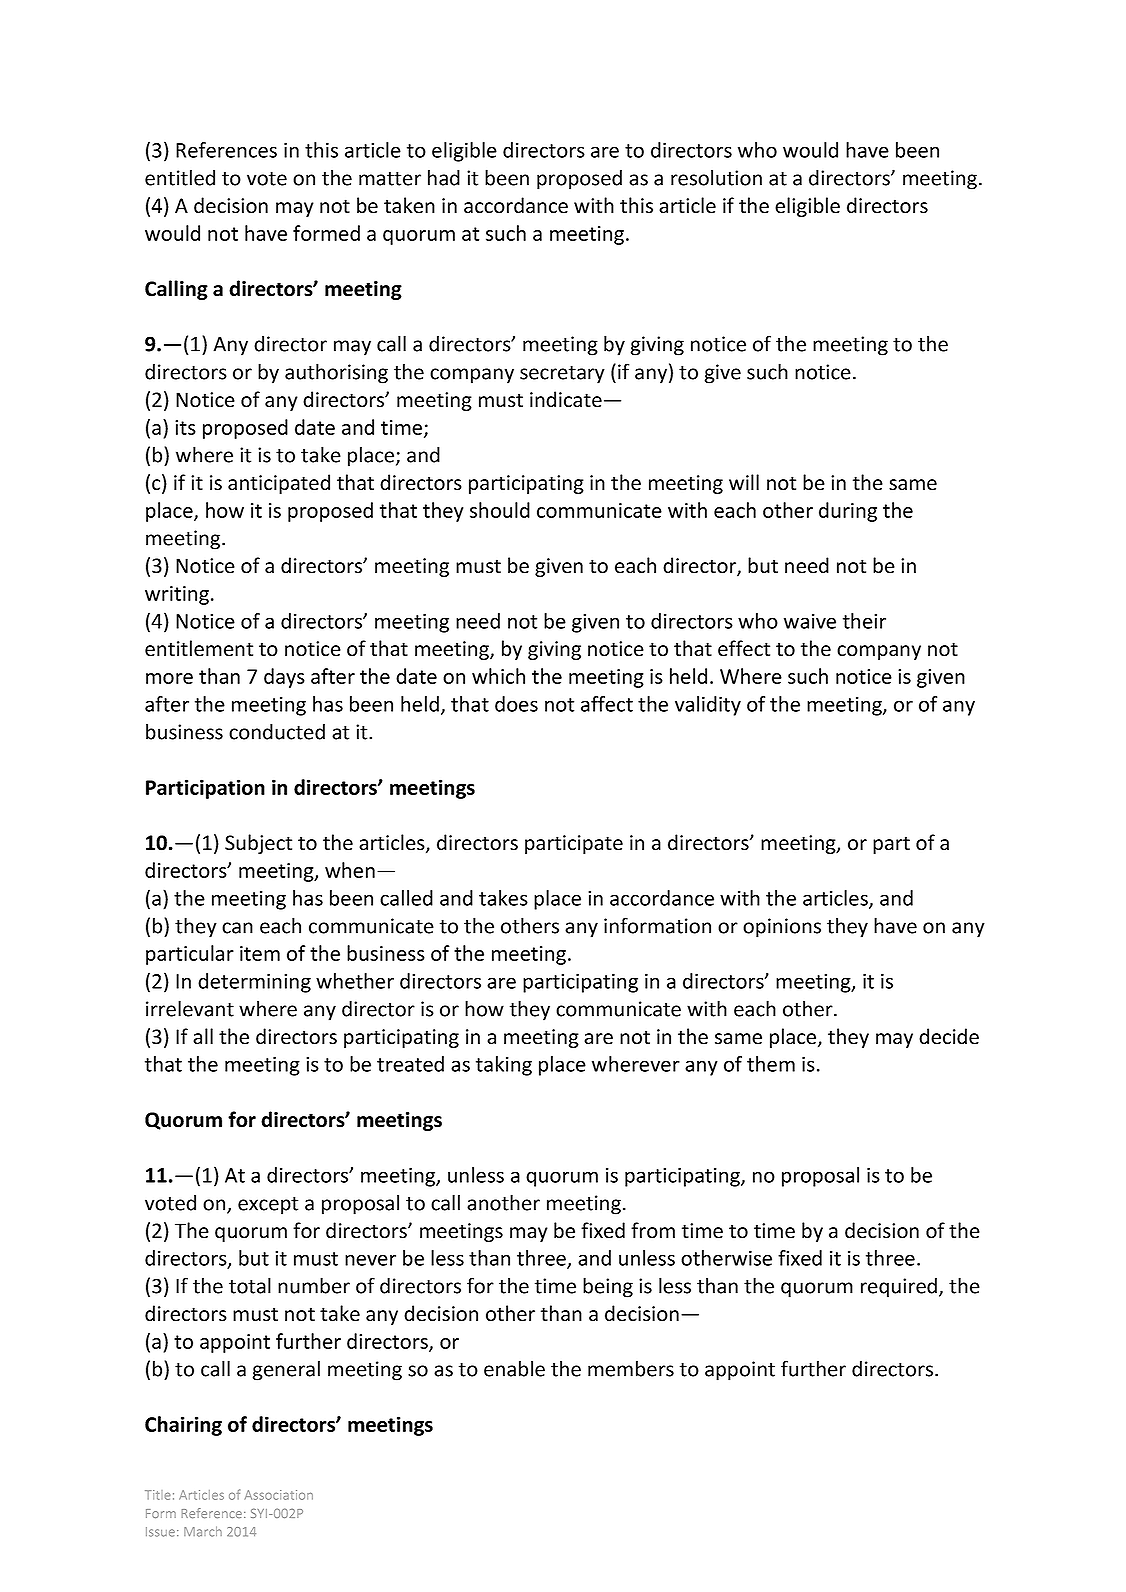 The width and height of the screenshot is (1126, 1592). I want to click on opinions, so click(782, 928).
